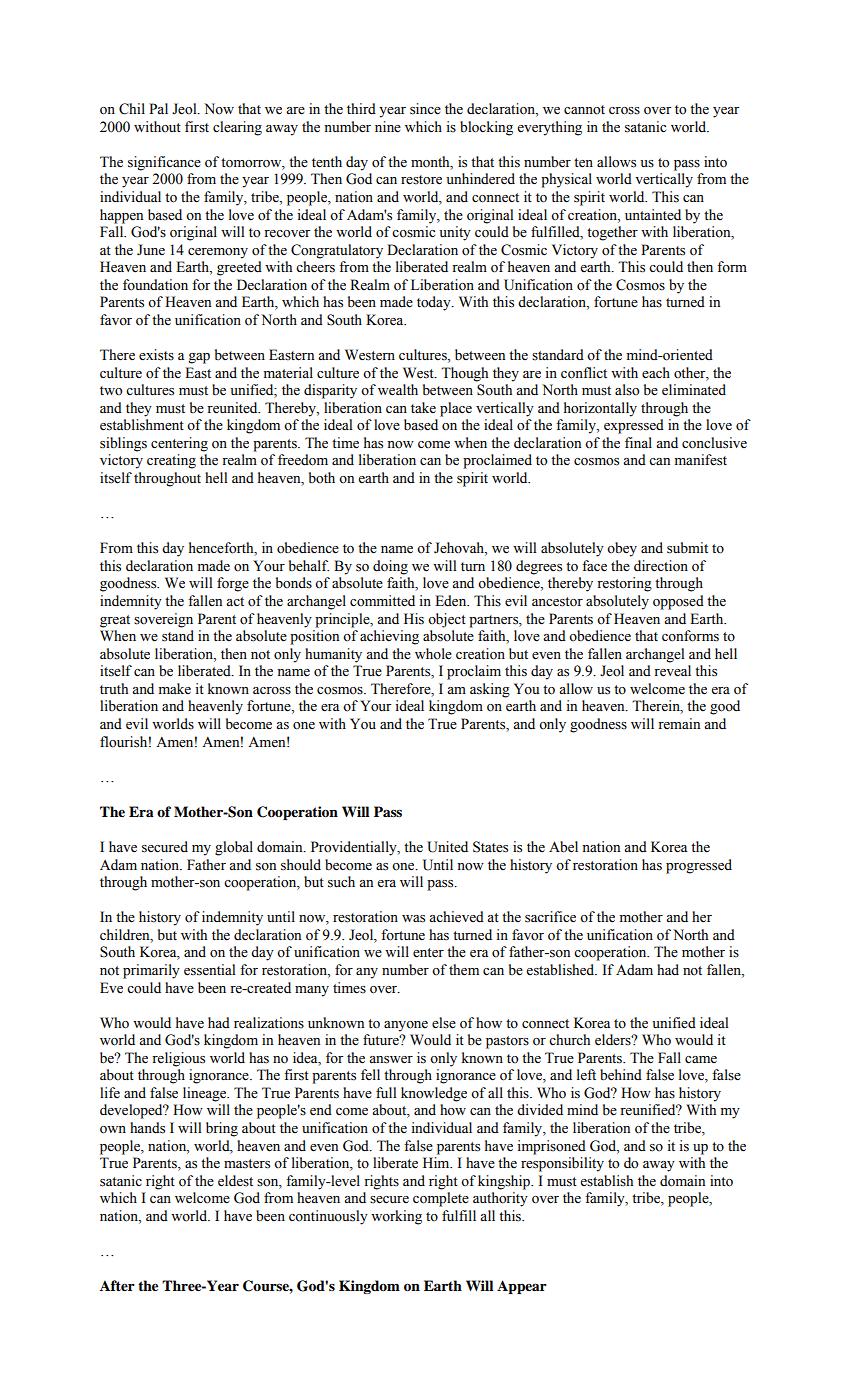  Describe the element at coordinates (388, 127) in the image. I see `nine` at that location.
